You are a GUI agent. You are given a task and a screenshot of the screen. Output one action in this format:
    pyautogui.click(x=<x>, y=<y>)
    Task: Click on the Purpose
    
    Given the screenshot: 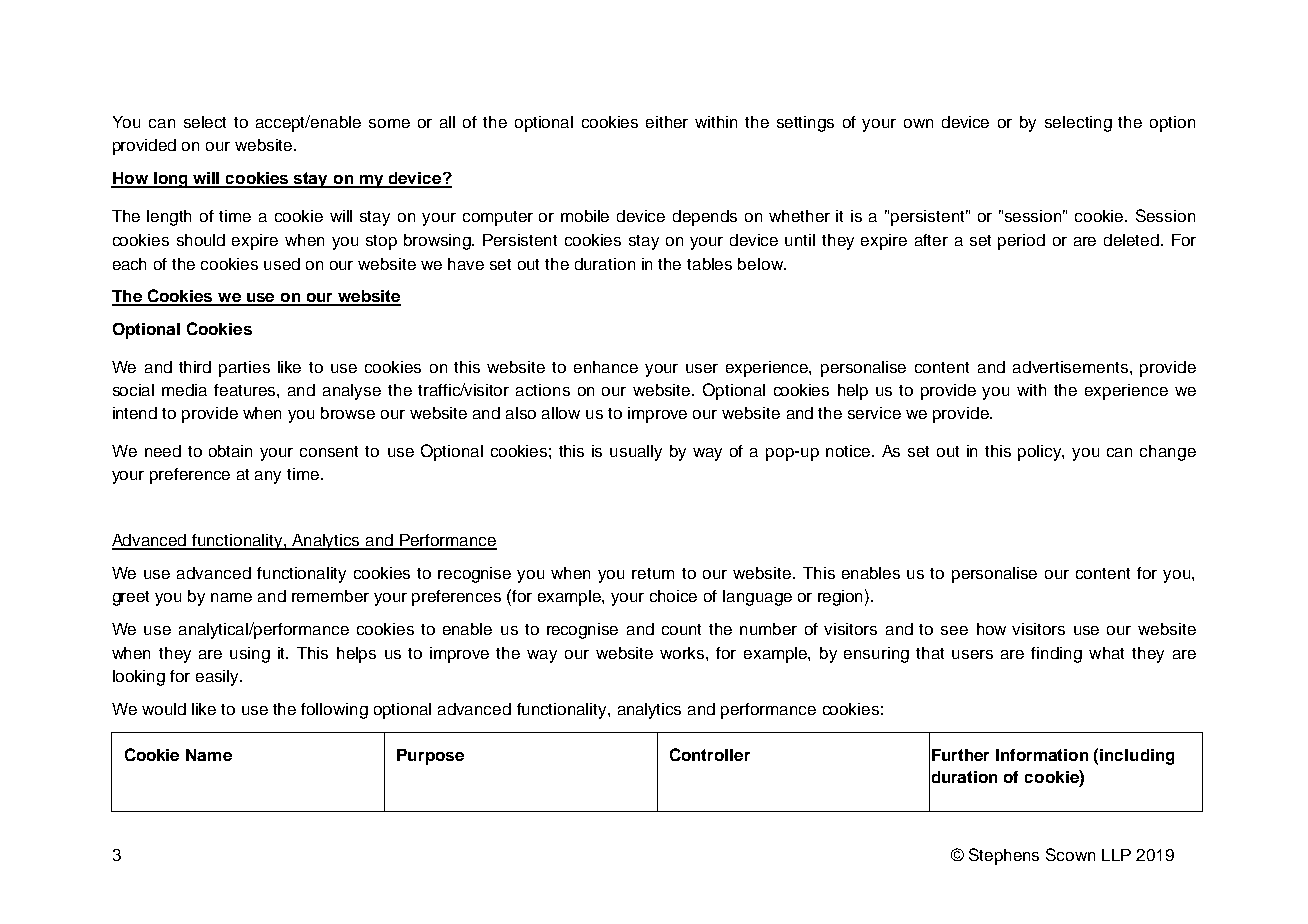 What is the action you would take?
    pyautogui.click(x=430, y=757)
